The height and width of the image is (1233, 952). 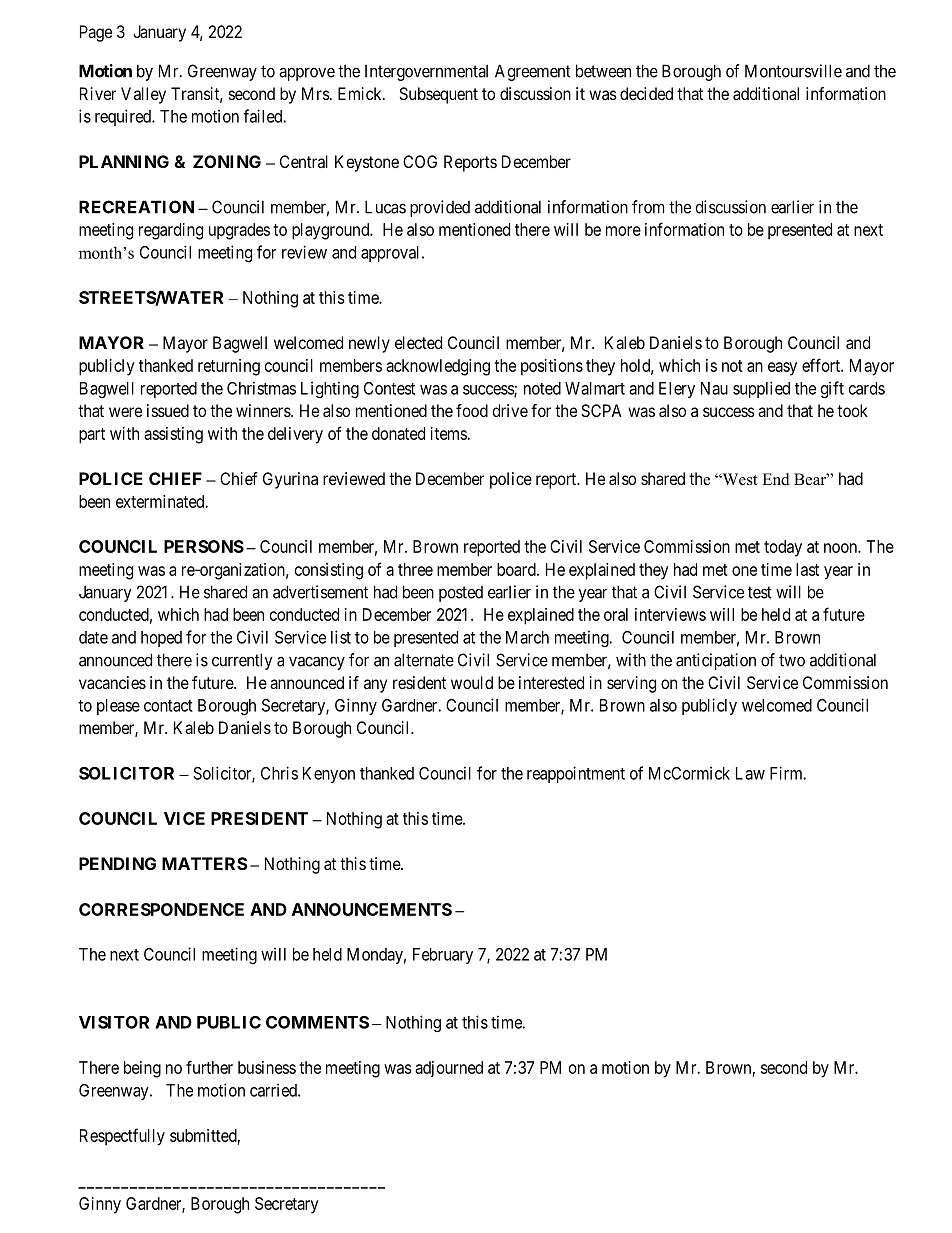 I want to click on Intergovernmental, so click(x=426, y=73).
